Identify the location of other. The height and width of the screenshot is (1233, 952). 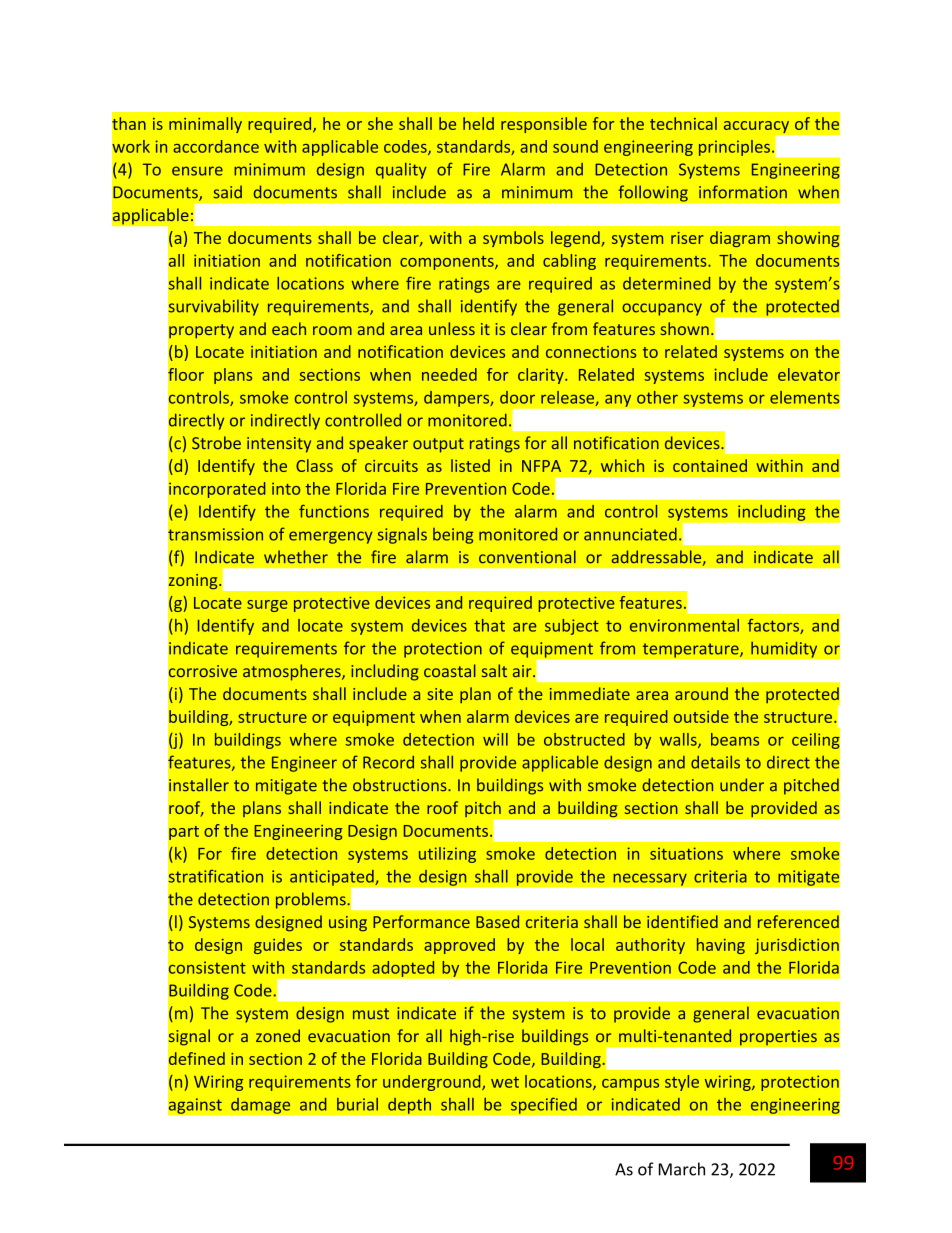
(657, 397).
